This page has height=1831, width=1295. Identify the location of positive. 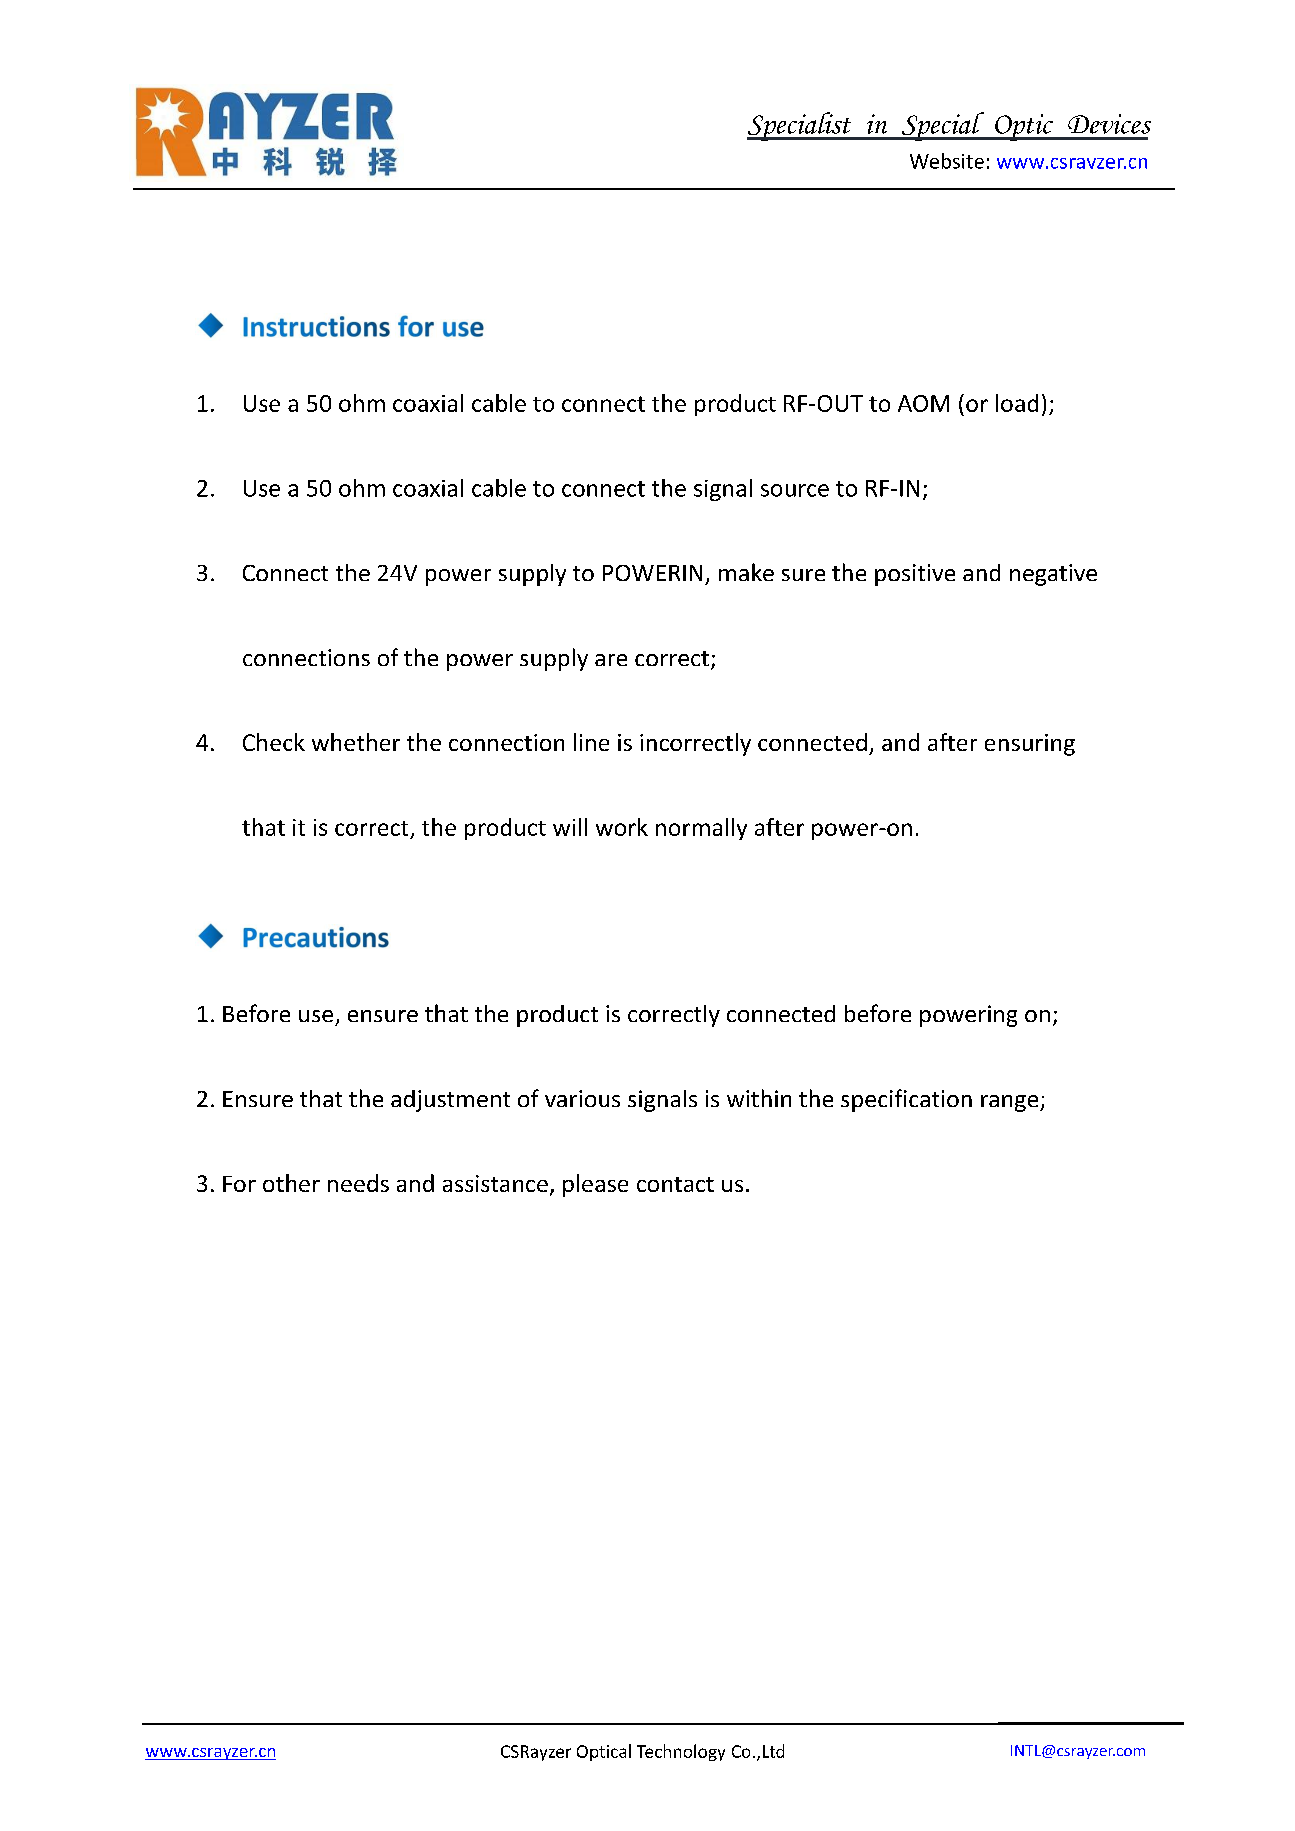
(915, 575).
